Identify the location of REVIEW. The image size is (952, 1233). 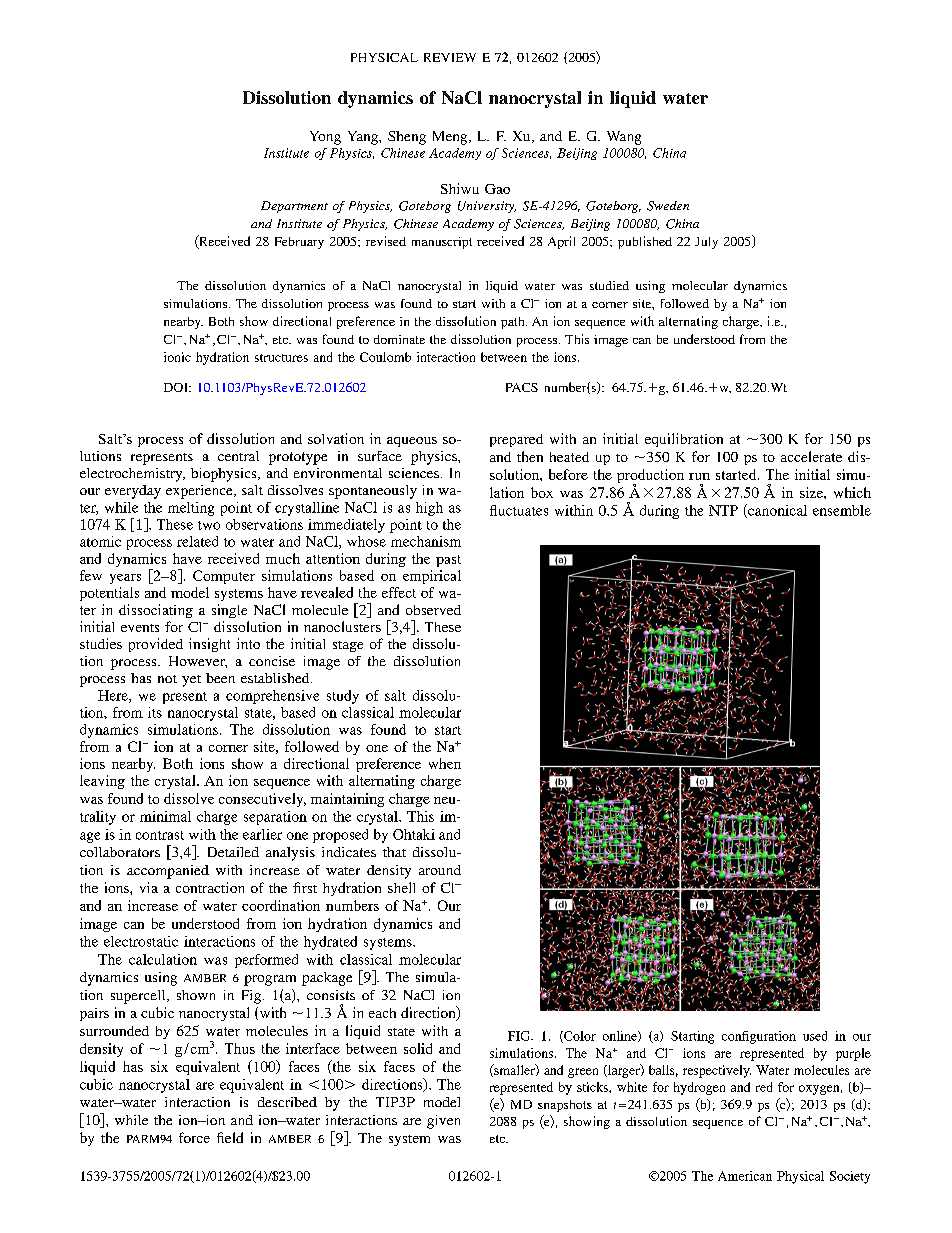
(450, 57).
